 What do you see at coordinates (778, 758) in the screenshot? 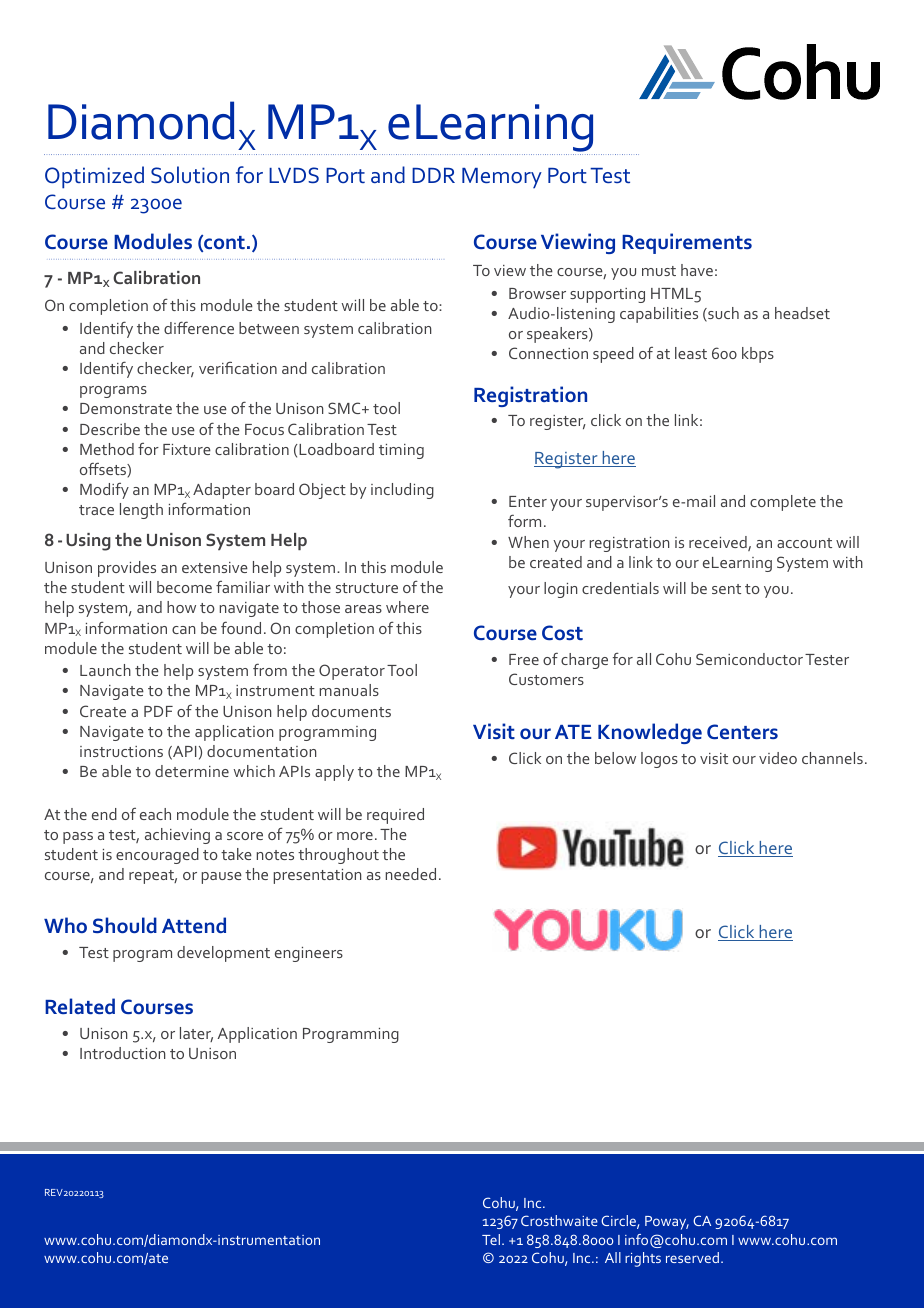
I see `video` at bounding box center [778, 758].
